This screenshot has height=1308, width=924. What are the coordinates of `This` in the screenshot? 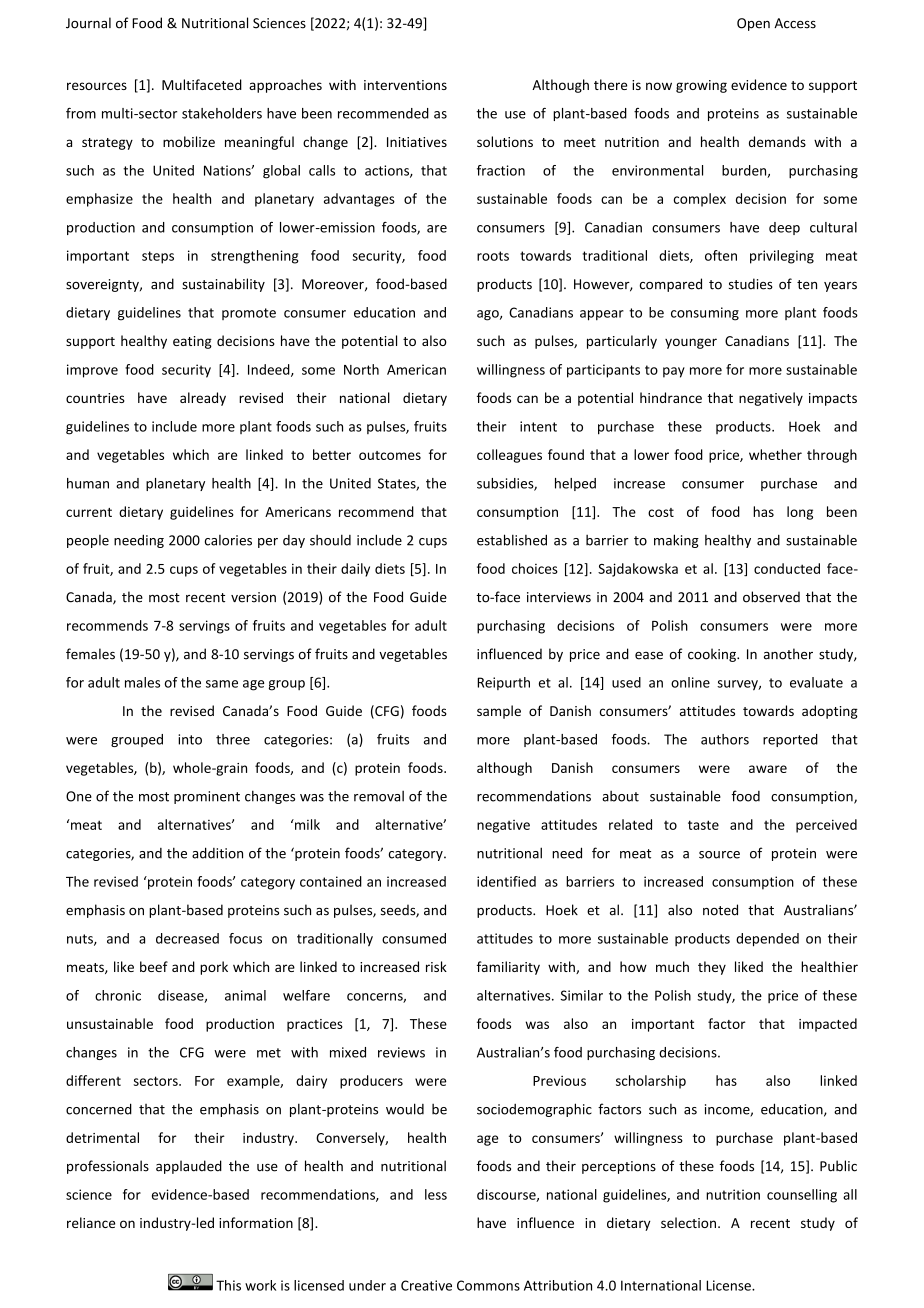 It's located at (228, 1285).
